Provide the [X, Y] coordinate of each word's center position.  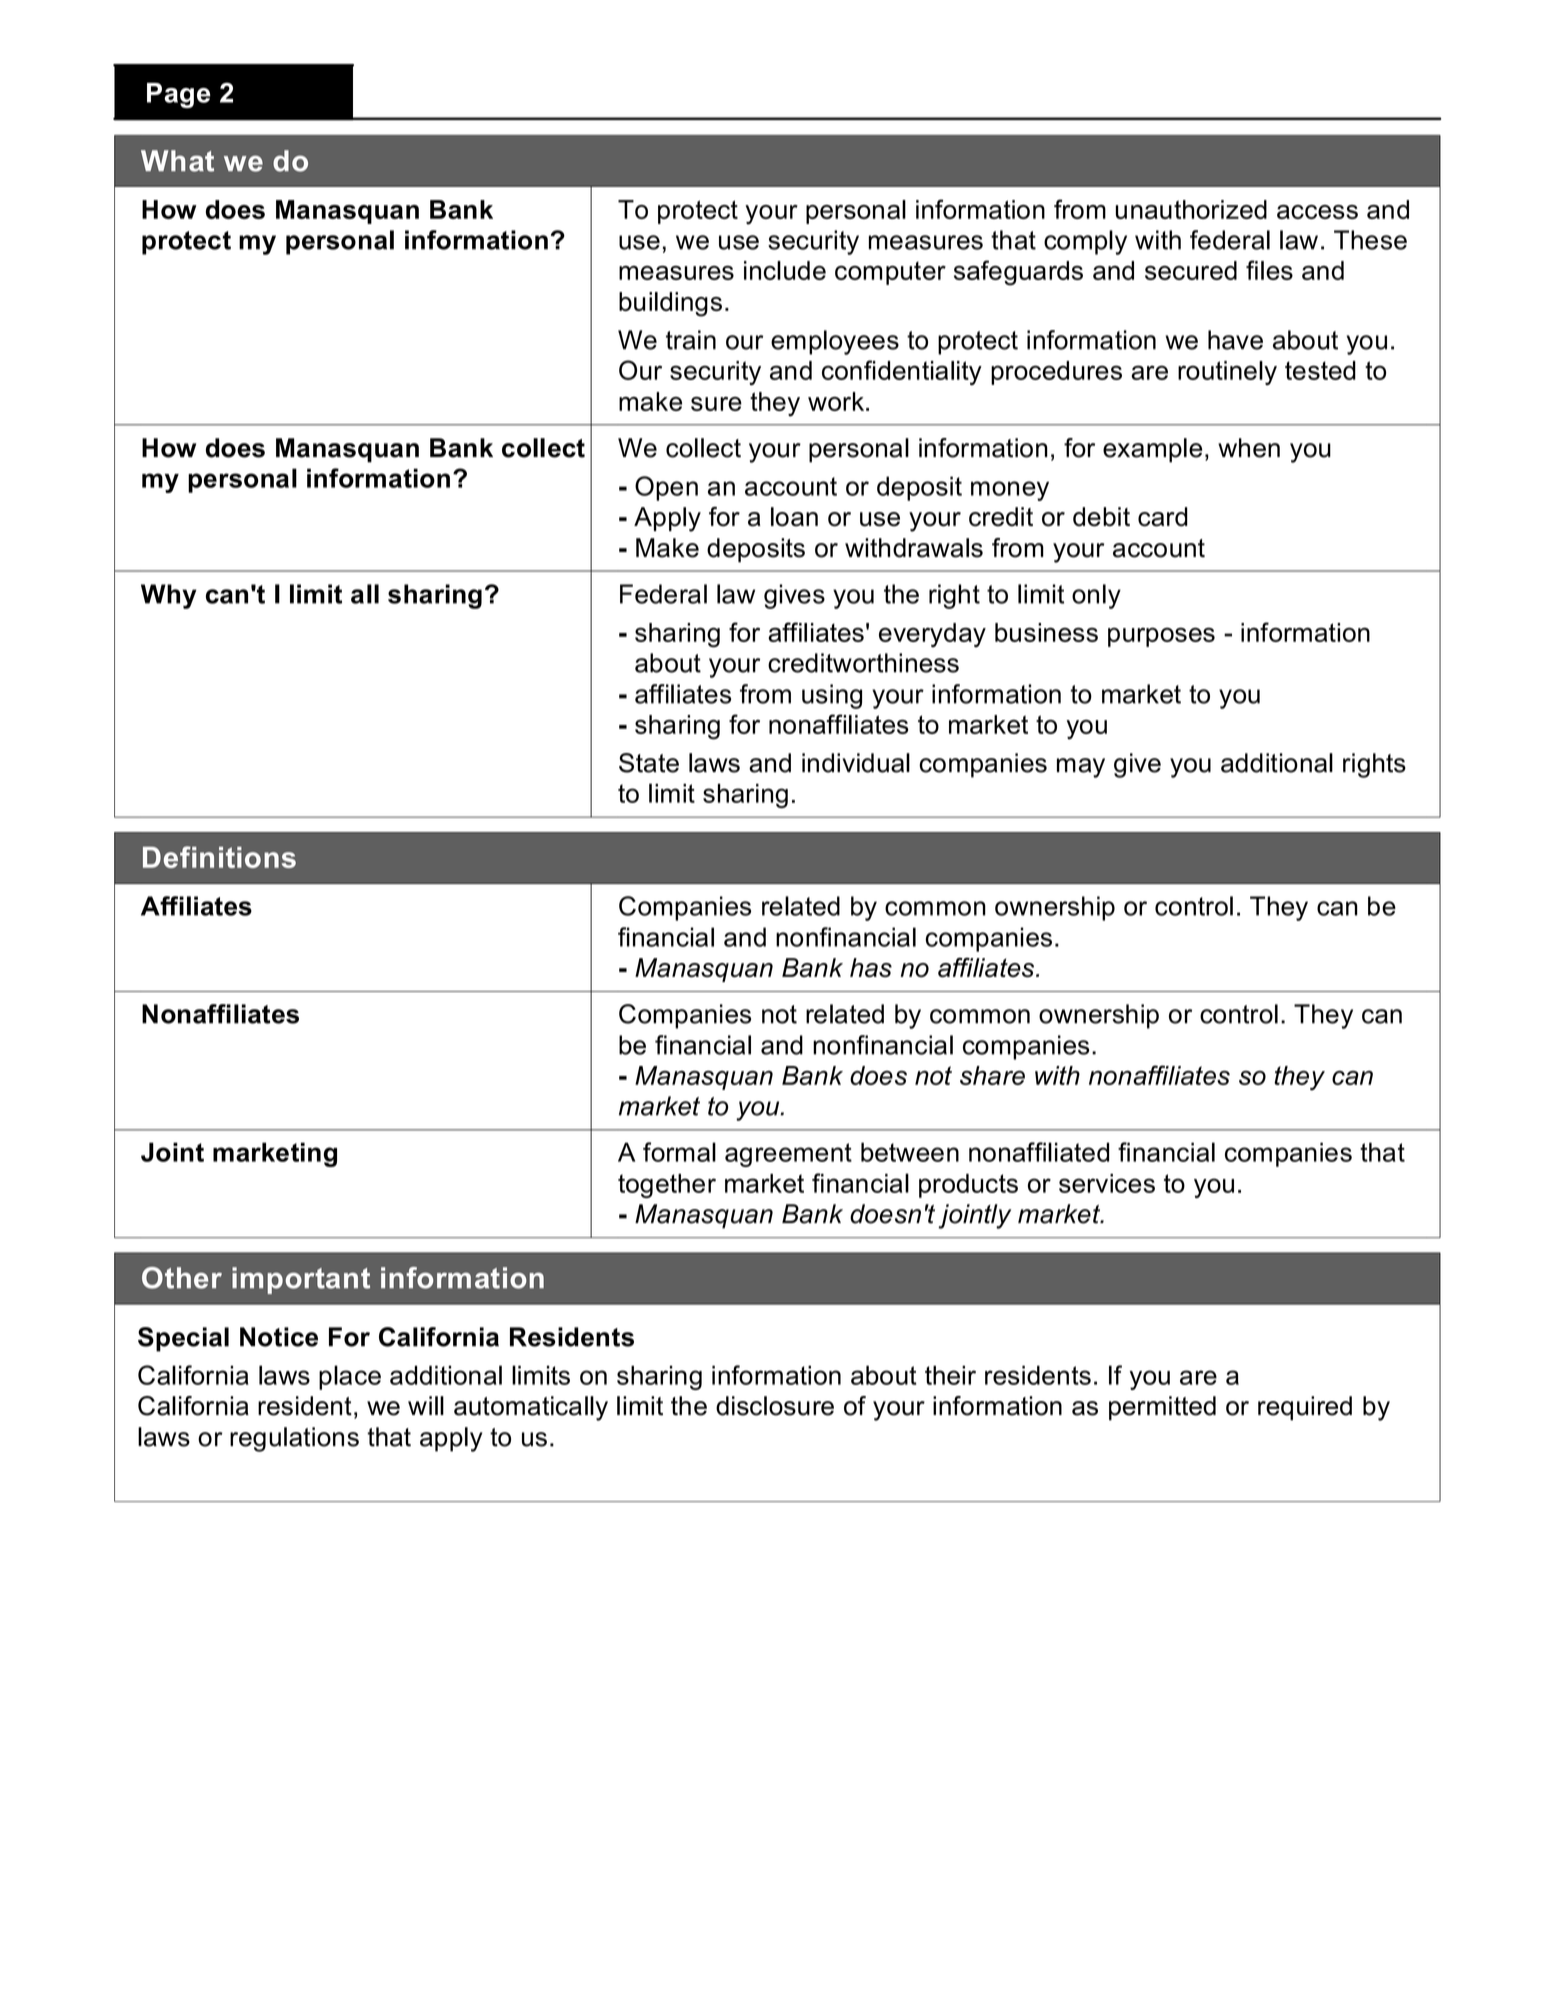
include [785, 270]
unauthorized [1191, 209]
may [1081, 768]
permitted [1162, 1408]
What [177, 161]
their [950, 1375]
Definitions [219, 857]
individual [856, 763]
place [350, 1377]
